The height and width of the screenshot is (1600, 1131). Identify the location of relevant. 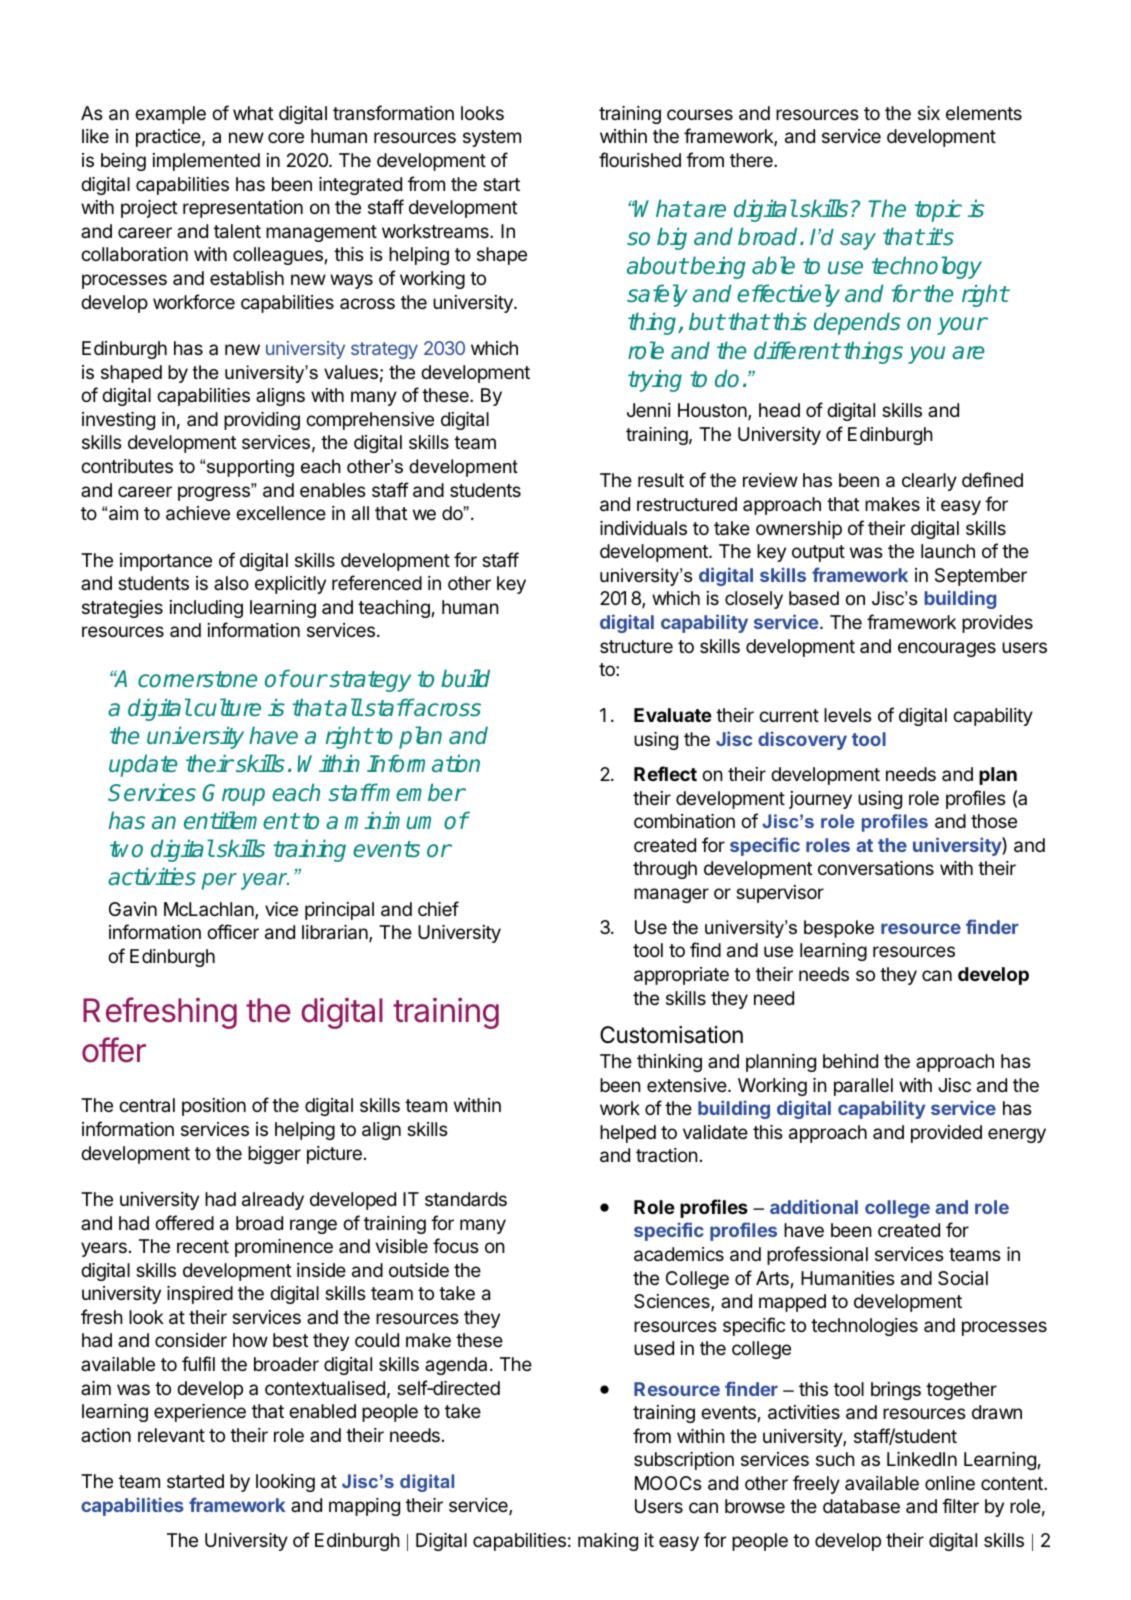
(171, 1435).
